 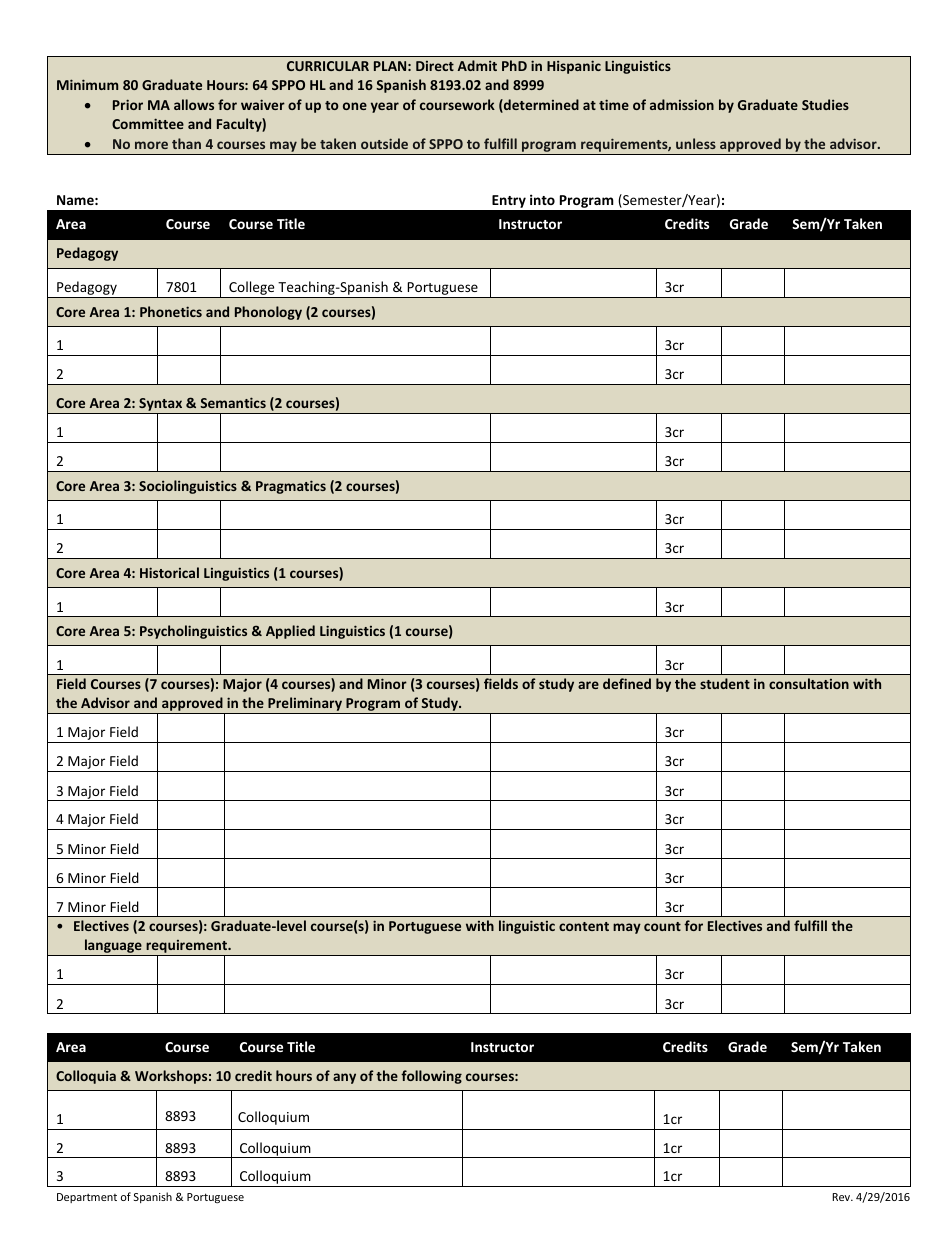 What do you see at coordinates (161, 406) in the screenshot?
I see `Syntax` at bounding box center [161, 406].
